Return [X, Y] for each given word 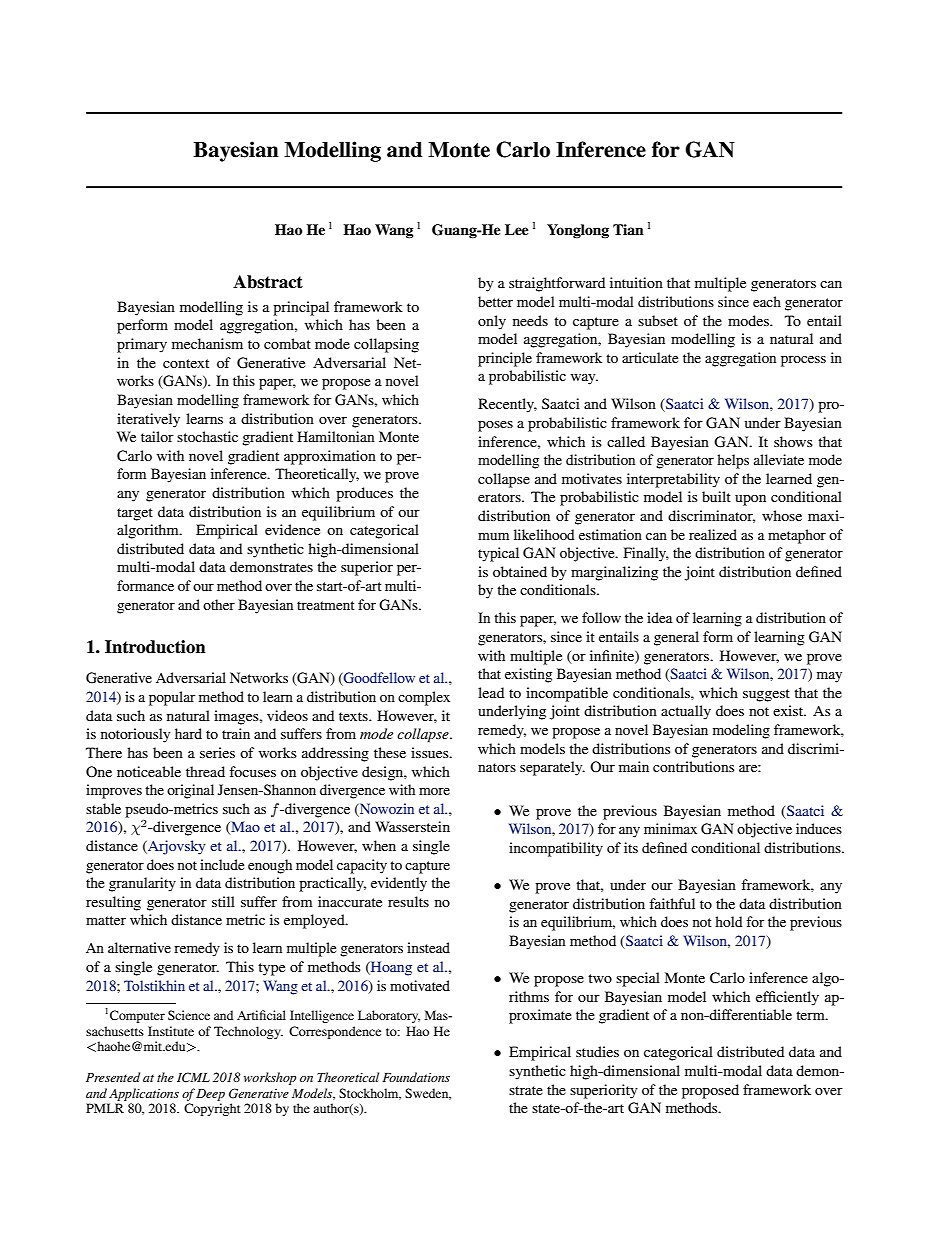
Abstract [268, 282]
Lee [517, 229]
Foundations [416, 1077]
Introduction [155, 647]
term [811, 1015]
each [767, 301]
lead [491, 692]
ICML [193, 1077]
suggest [766, 695]
